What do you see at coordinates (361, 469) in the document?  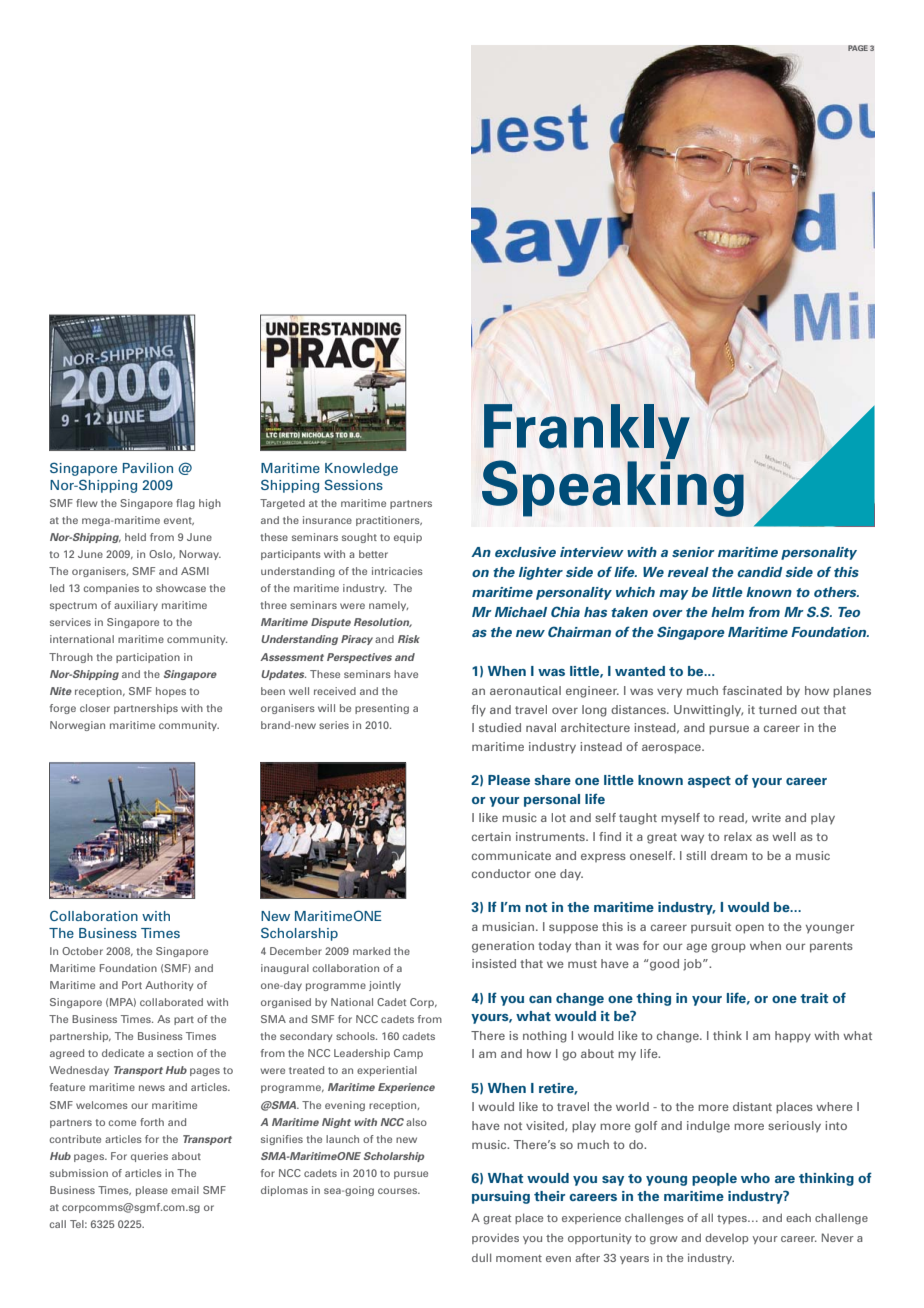 I see `Knowledge` at bounding box center [361, 469].
